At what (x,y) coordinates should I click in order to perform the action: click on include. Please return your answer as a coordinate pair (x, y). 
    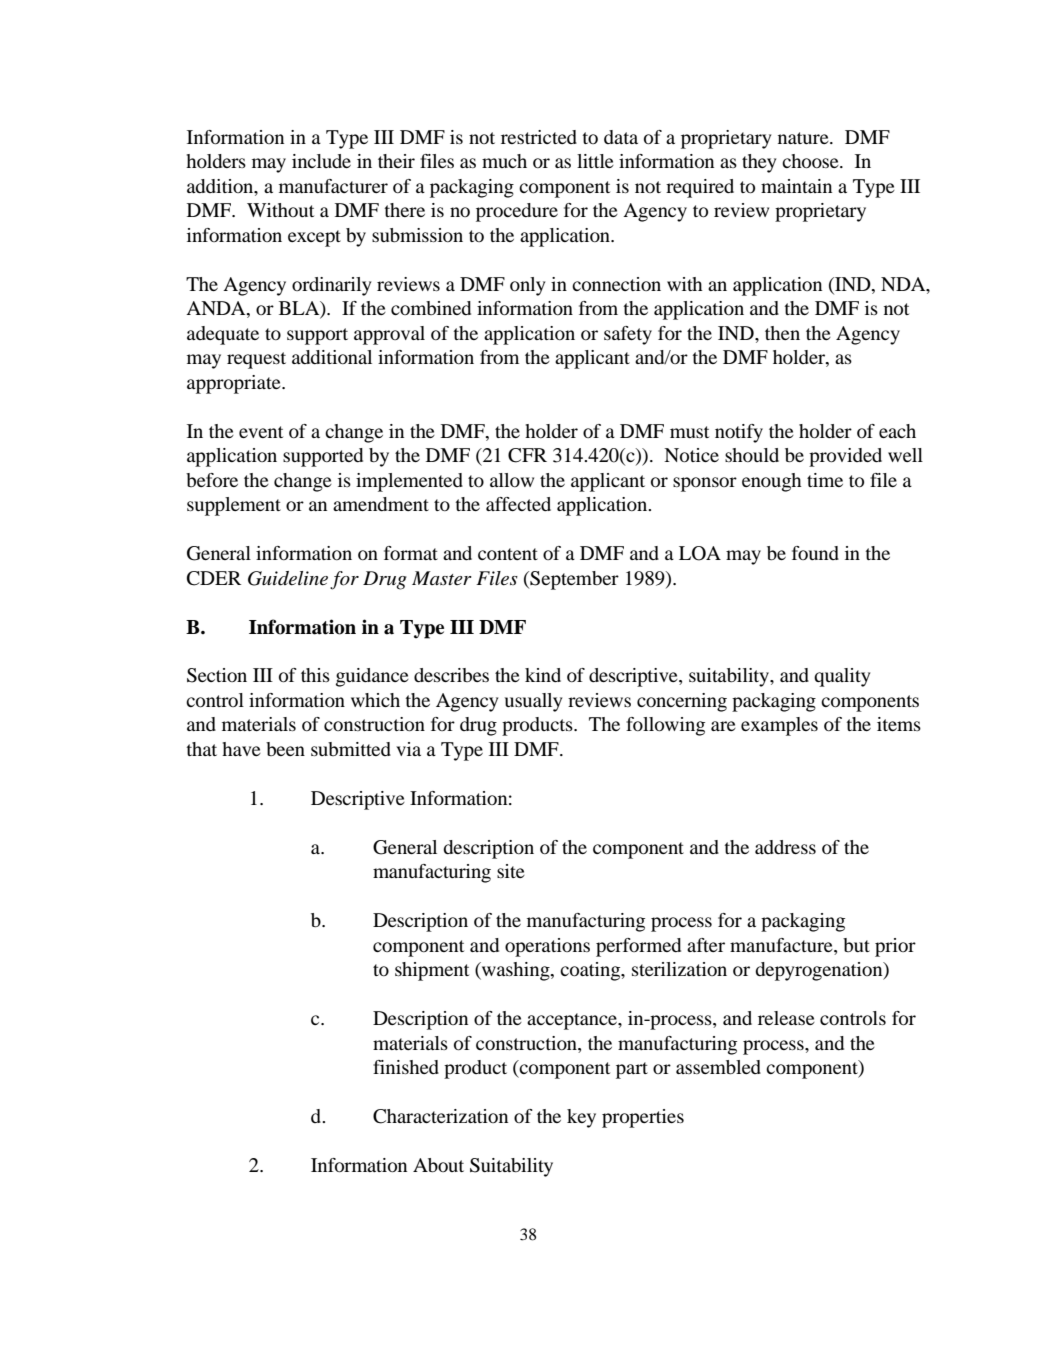
    Looking at the image, I should click on (321, 161).
